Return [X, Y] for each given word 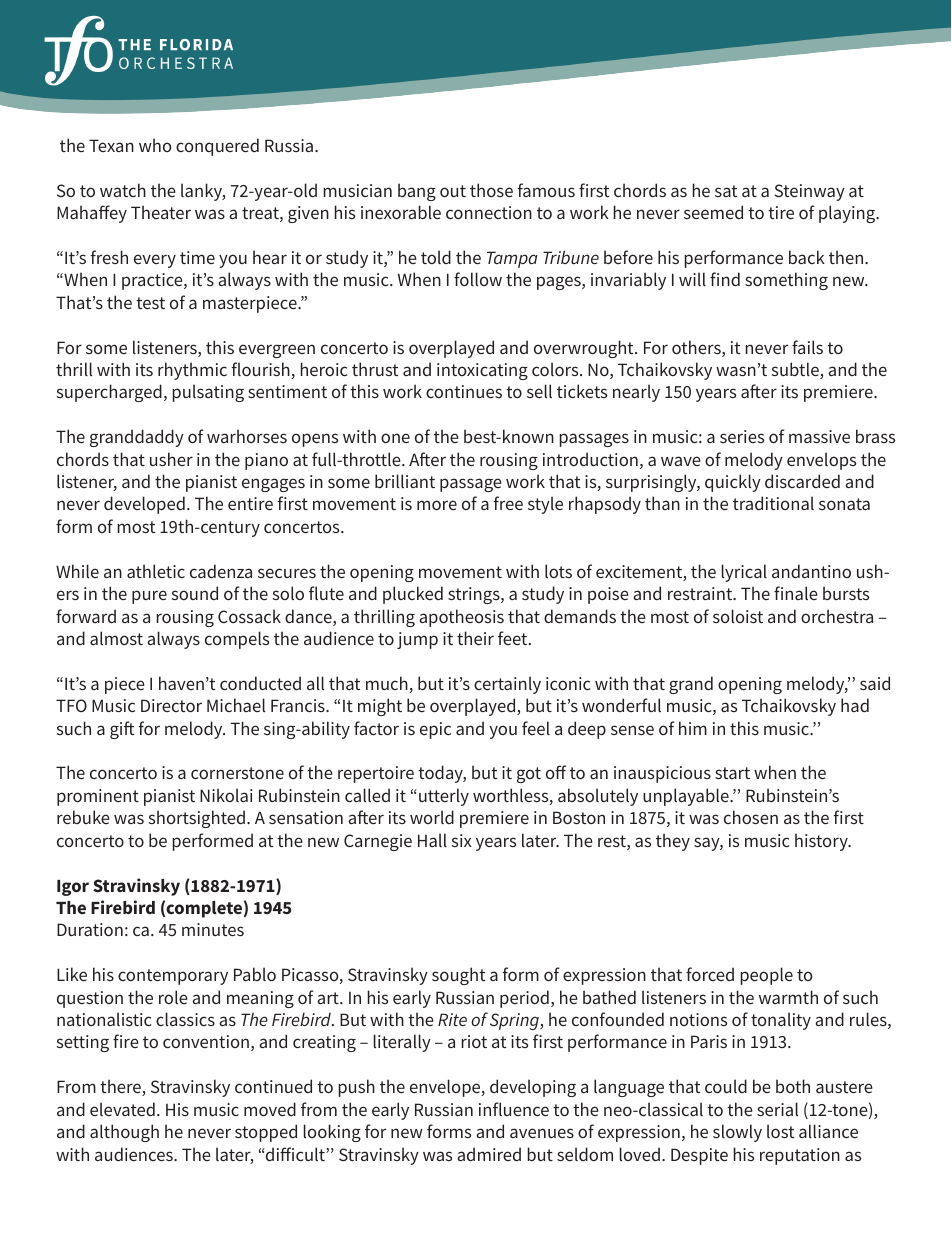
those [491, 190]
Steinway [810, 192]
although [124, 1133]
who [155, 145]
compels [237, 640]
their [475, 638]
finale [796, 593]
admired [489, 1154]
